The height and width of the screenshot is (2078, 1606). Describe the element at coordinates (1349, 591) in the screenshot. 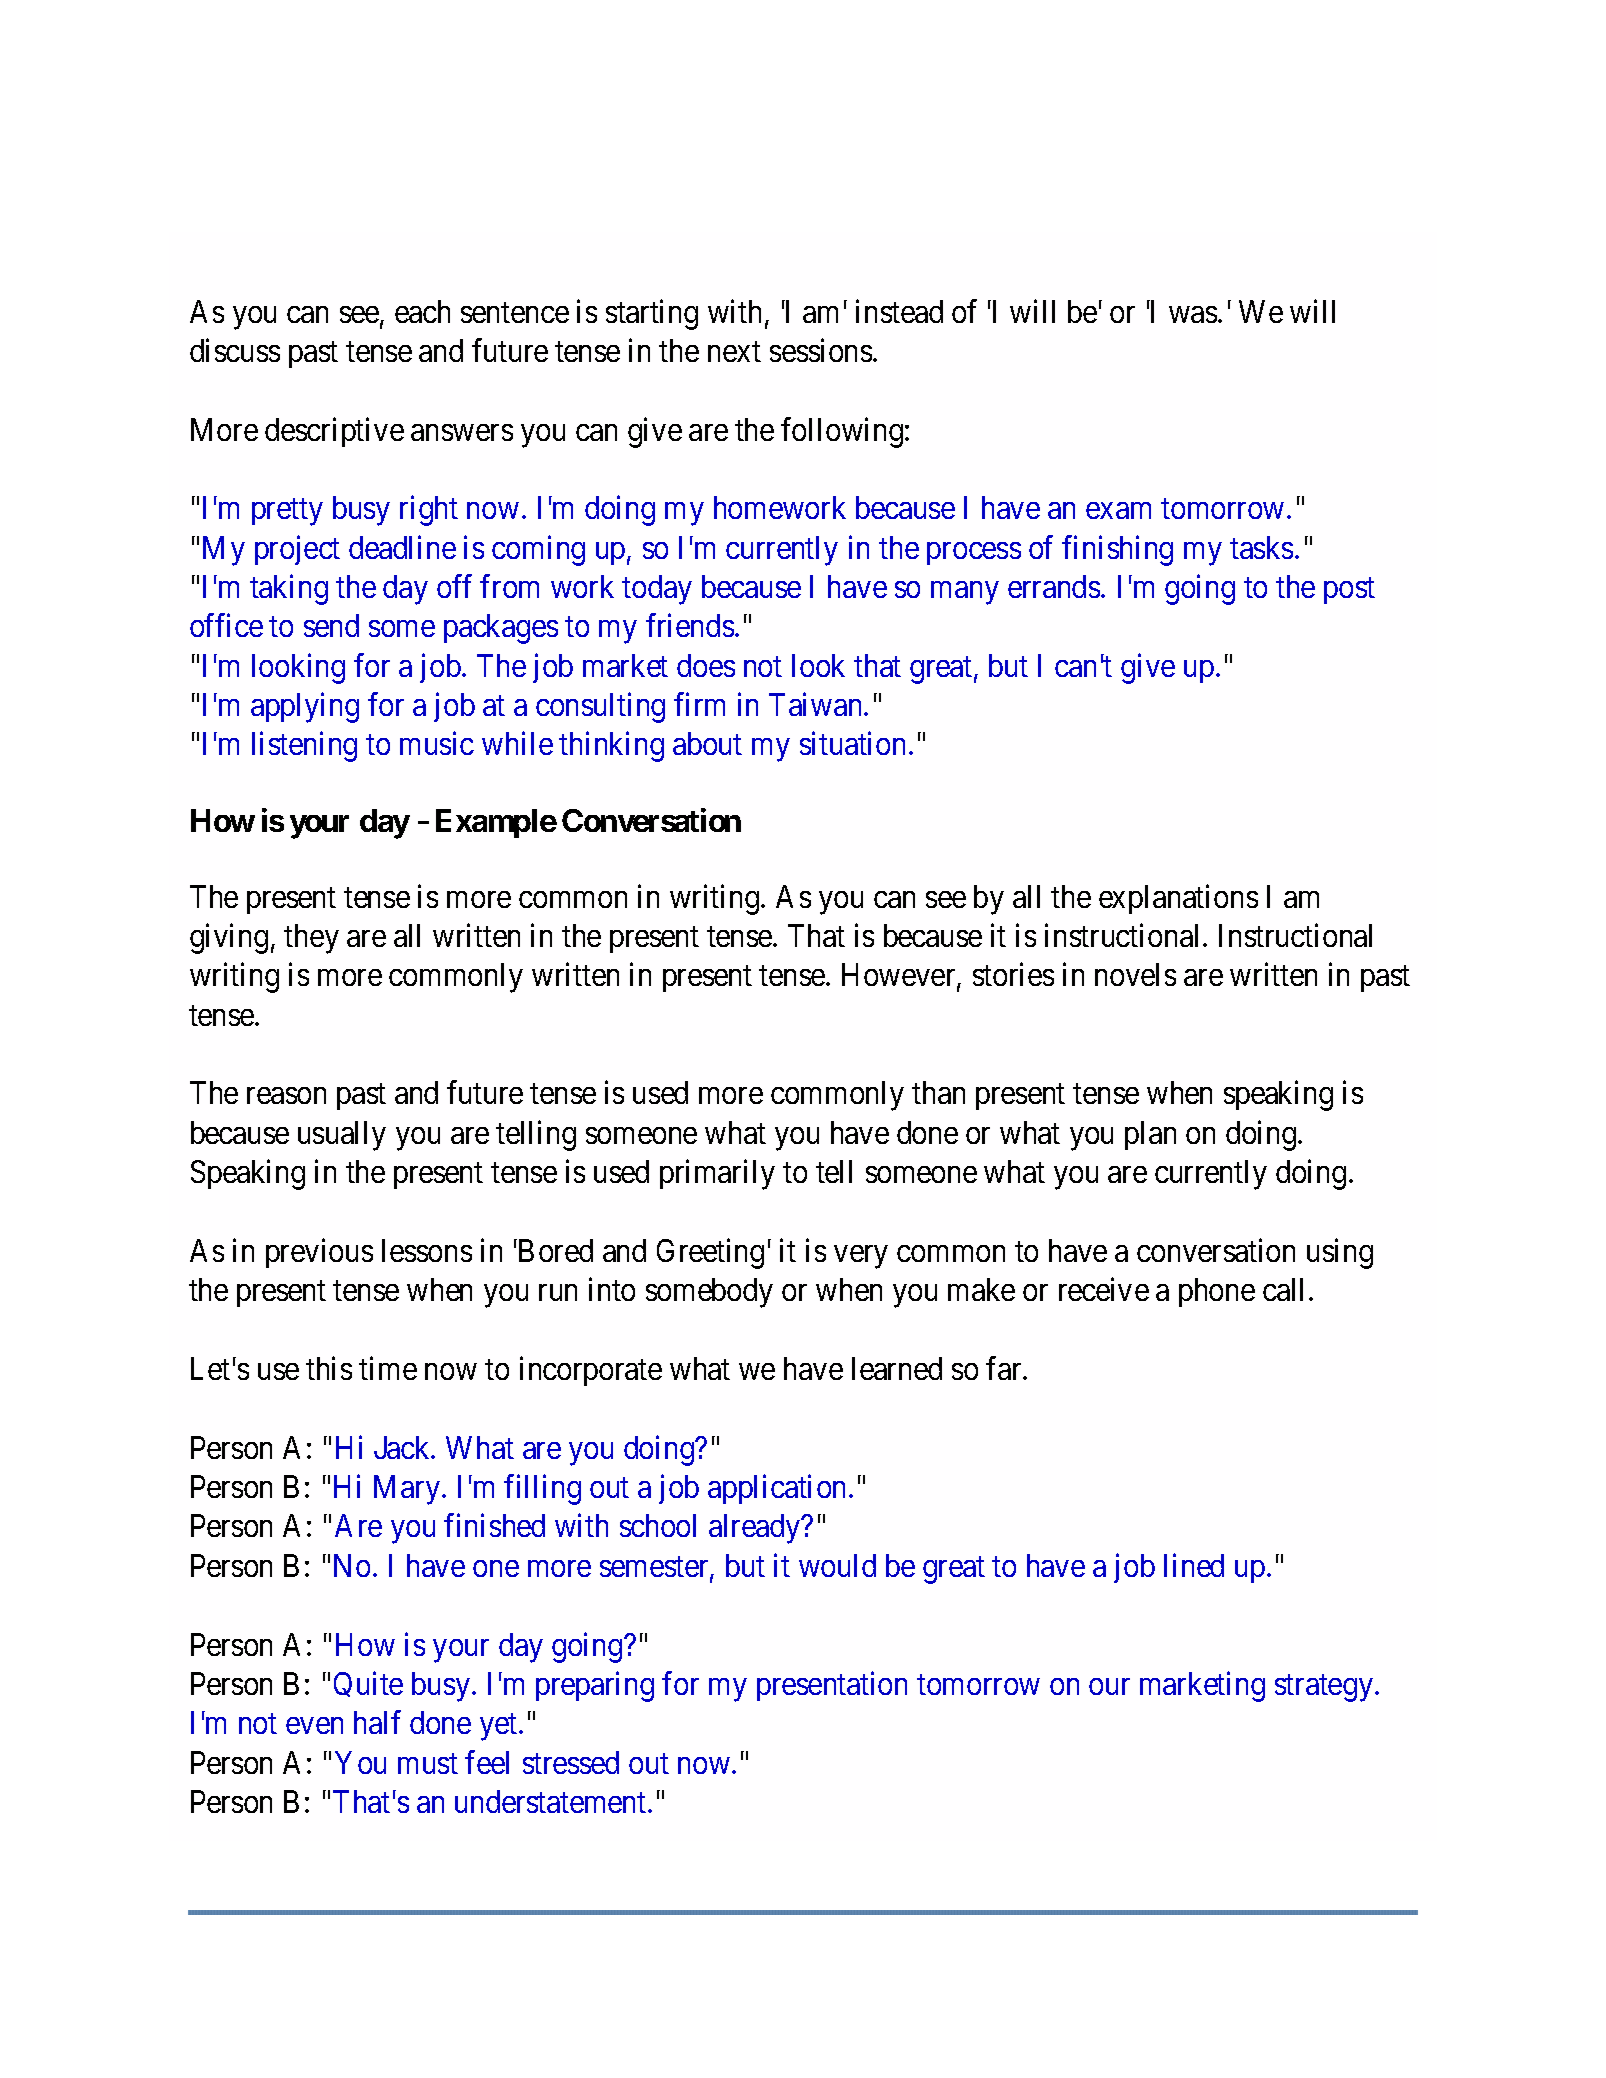

I see `post` at that location.
